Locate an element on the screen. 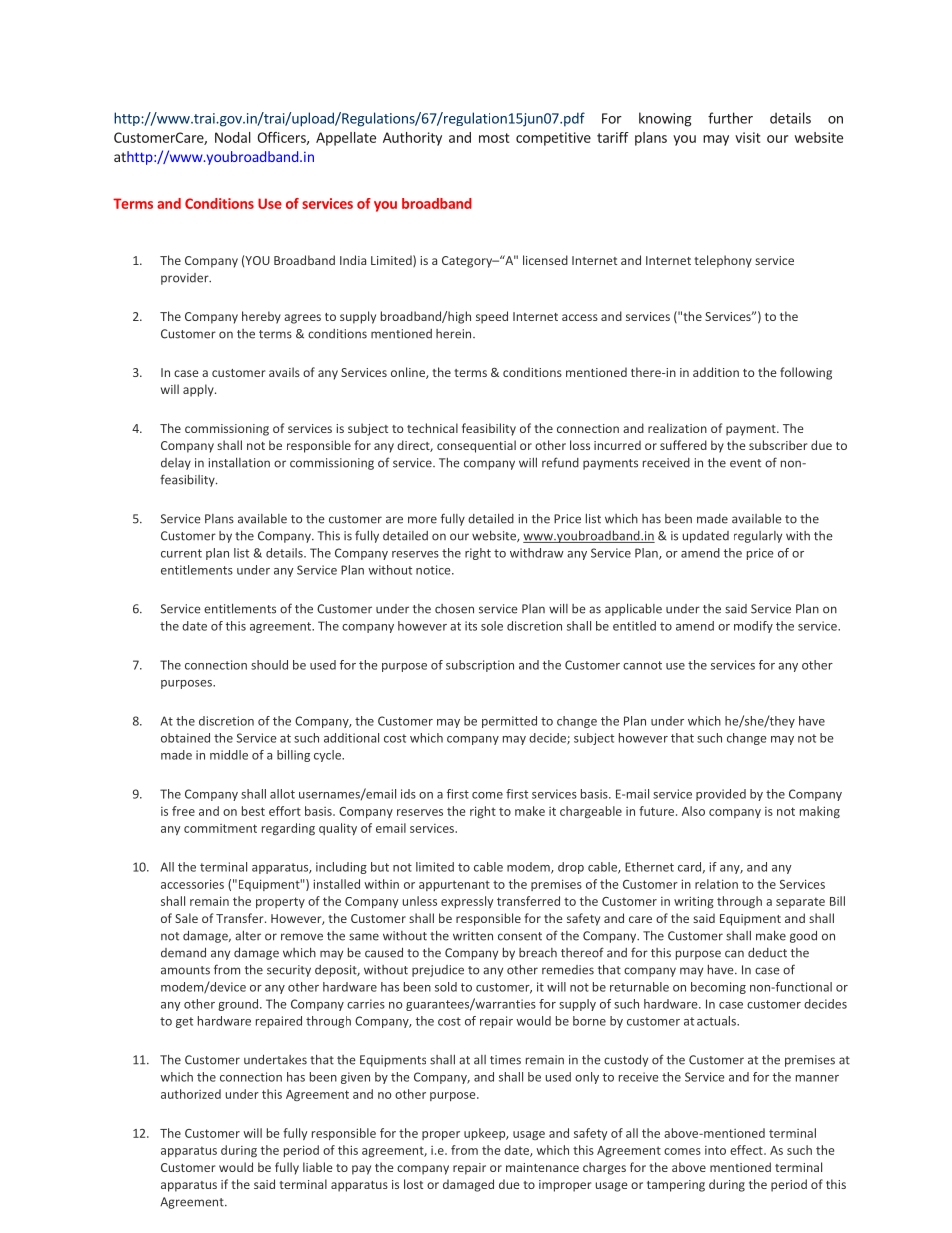 This screenshot has width=952, height=1233. visit is located at coordinates (748, 137).
